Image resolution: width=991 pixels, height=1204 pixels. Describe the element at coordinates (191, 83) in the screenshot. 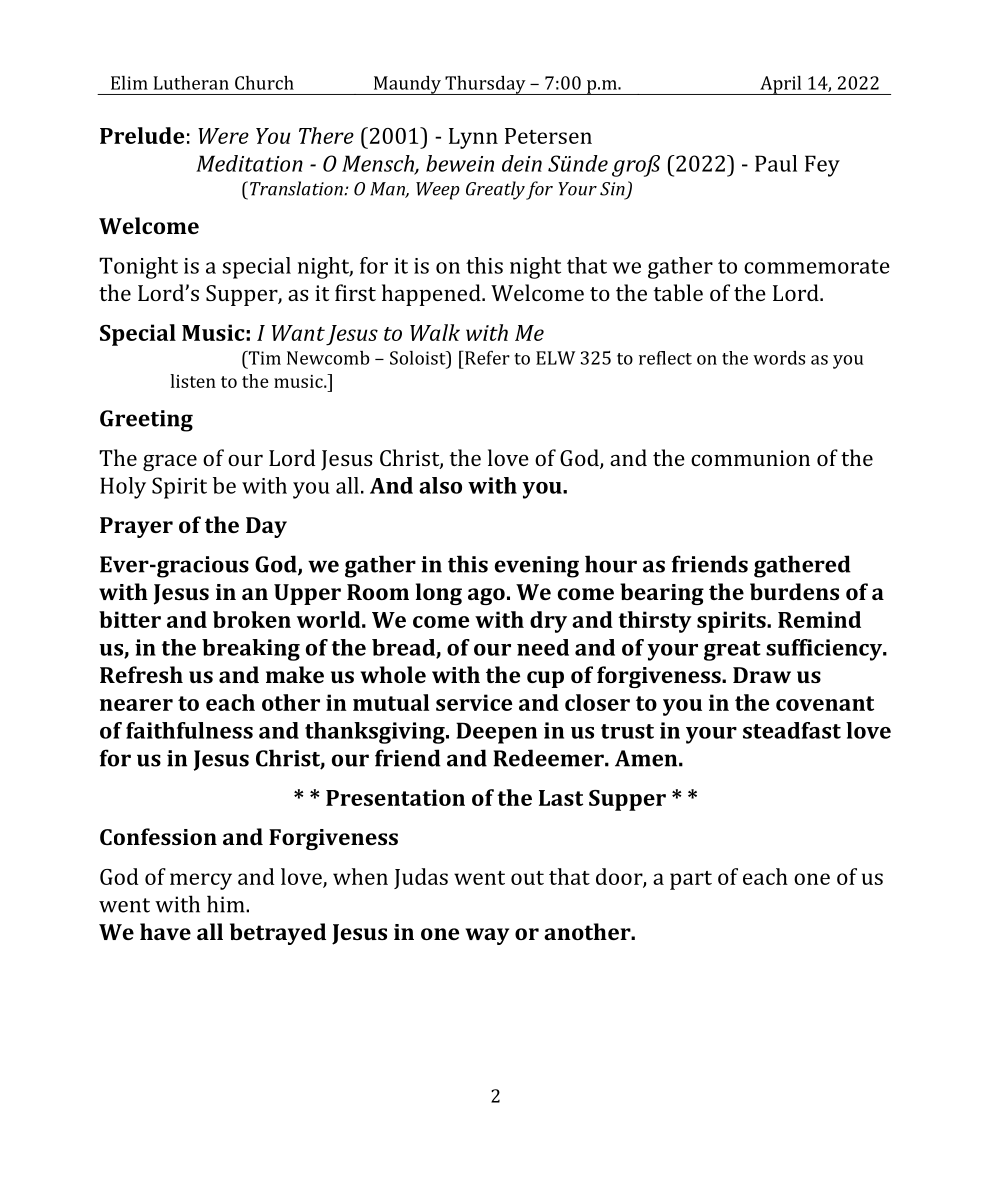

I see `Lutheran` at that location.
